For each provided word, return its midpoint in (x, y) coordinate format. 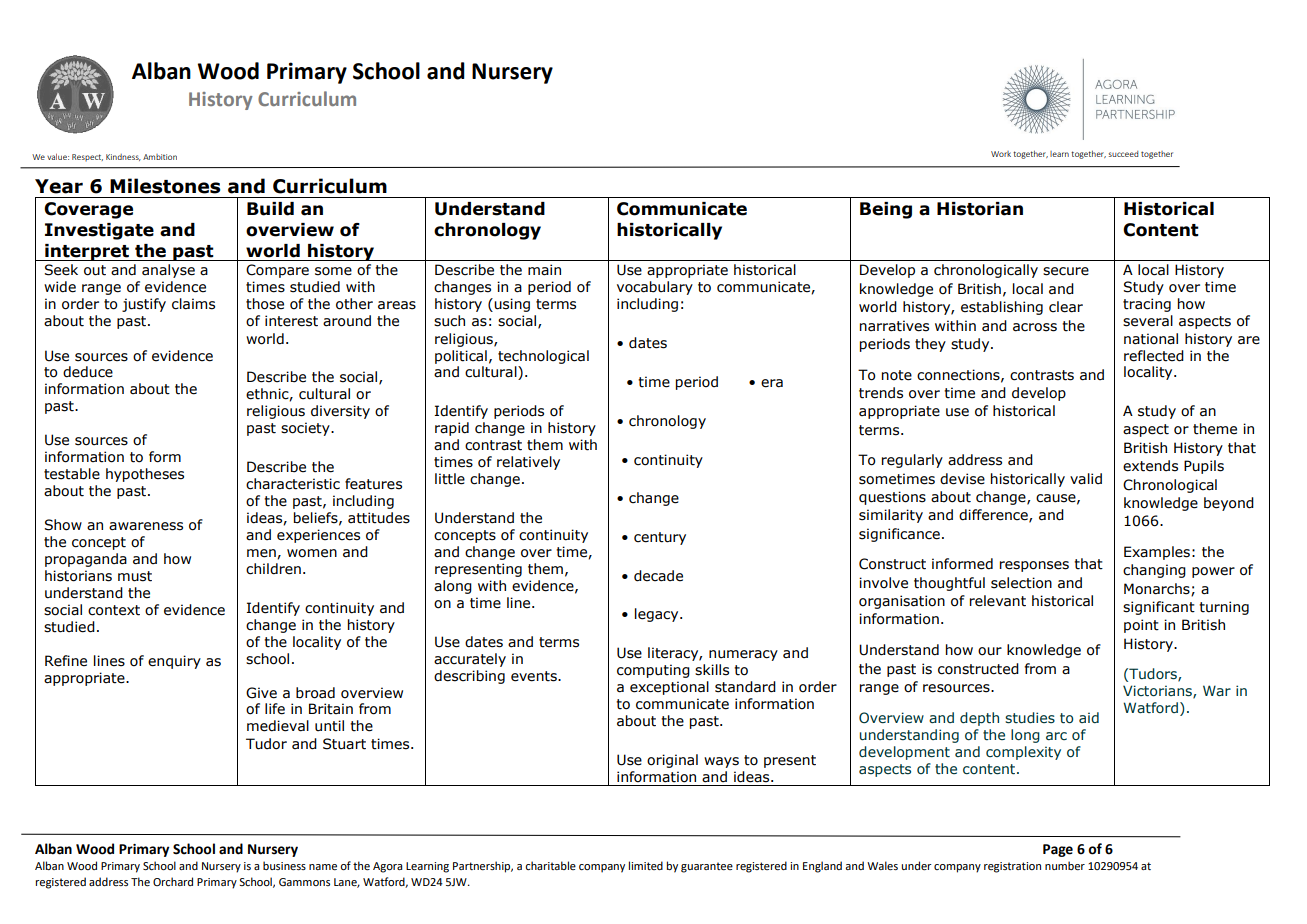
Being (886, 210)
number (1065, 865)
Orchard (173, 881)
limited (646, 865)
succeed (1124, 154)
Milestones (165, 186)
